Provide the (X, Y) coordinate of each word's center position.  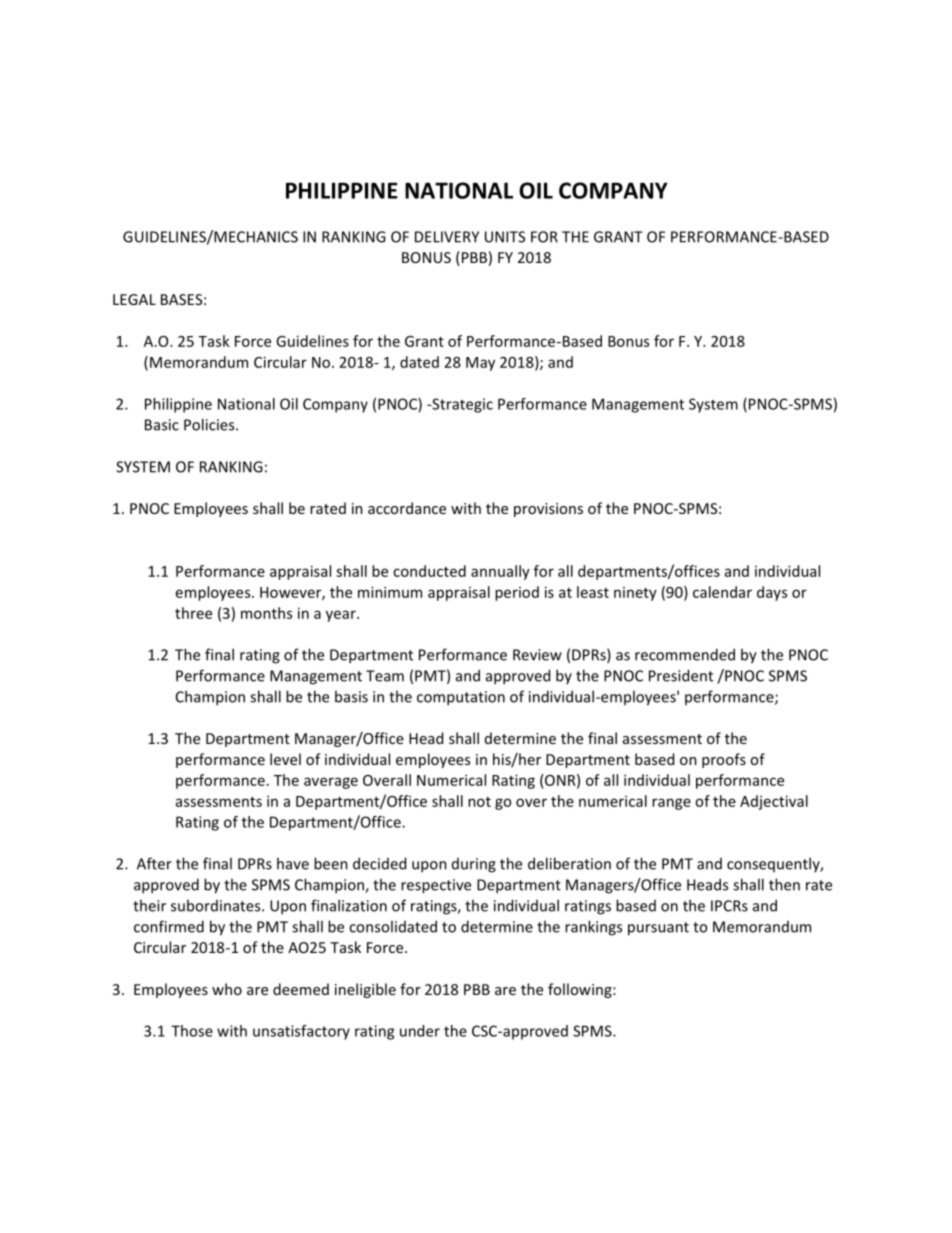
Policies (210, 424)
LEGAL (134, 299)
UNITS (505, 237)
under (420, 1031)
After (154, 863)
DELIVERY (447, 237)
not (479, 802)
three (193, 613)
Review (537, 655)
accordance (407, 508)
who (227, 989)
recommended (685, 654)
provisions (548, 510)
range (671, 804)
